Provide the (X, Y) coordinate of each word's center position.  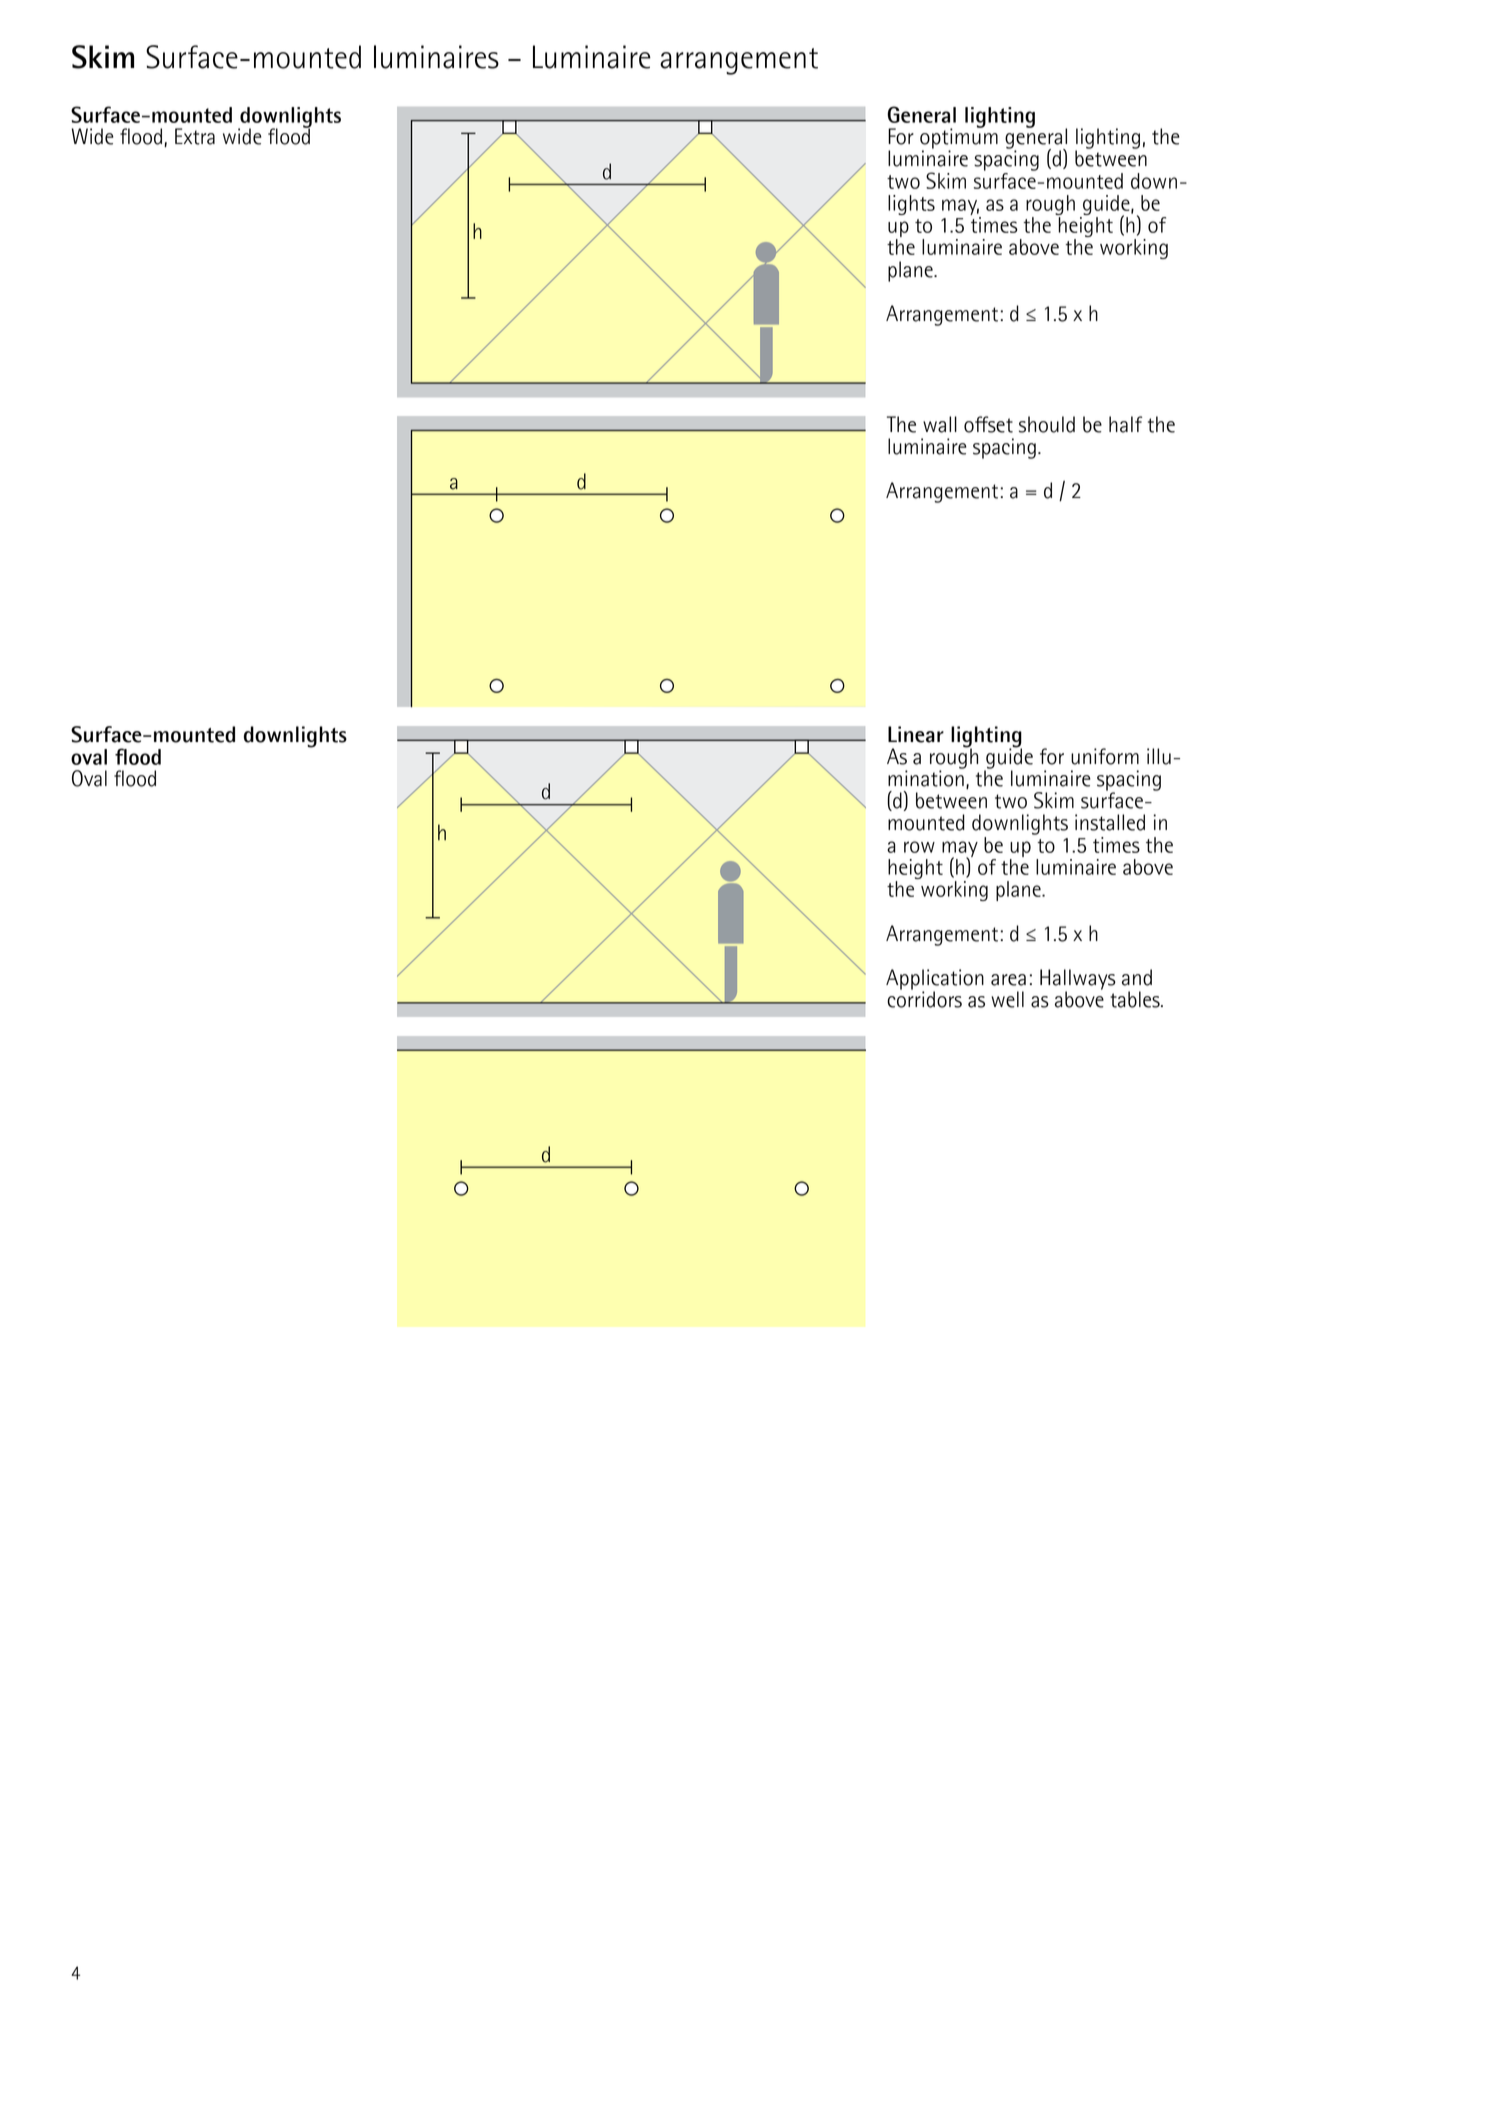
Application (935, 980)
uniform (1105, 756)
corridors (924, 998)
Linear (916, 734)
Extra (195, 136)
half (1125, 424)
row (919, 847)
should (1047, 424)
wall (940, 424)
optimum (959, 138)
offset (988, 424)
